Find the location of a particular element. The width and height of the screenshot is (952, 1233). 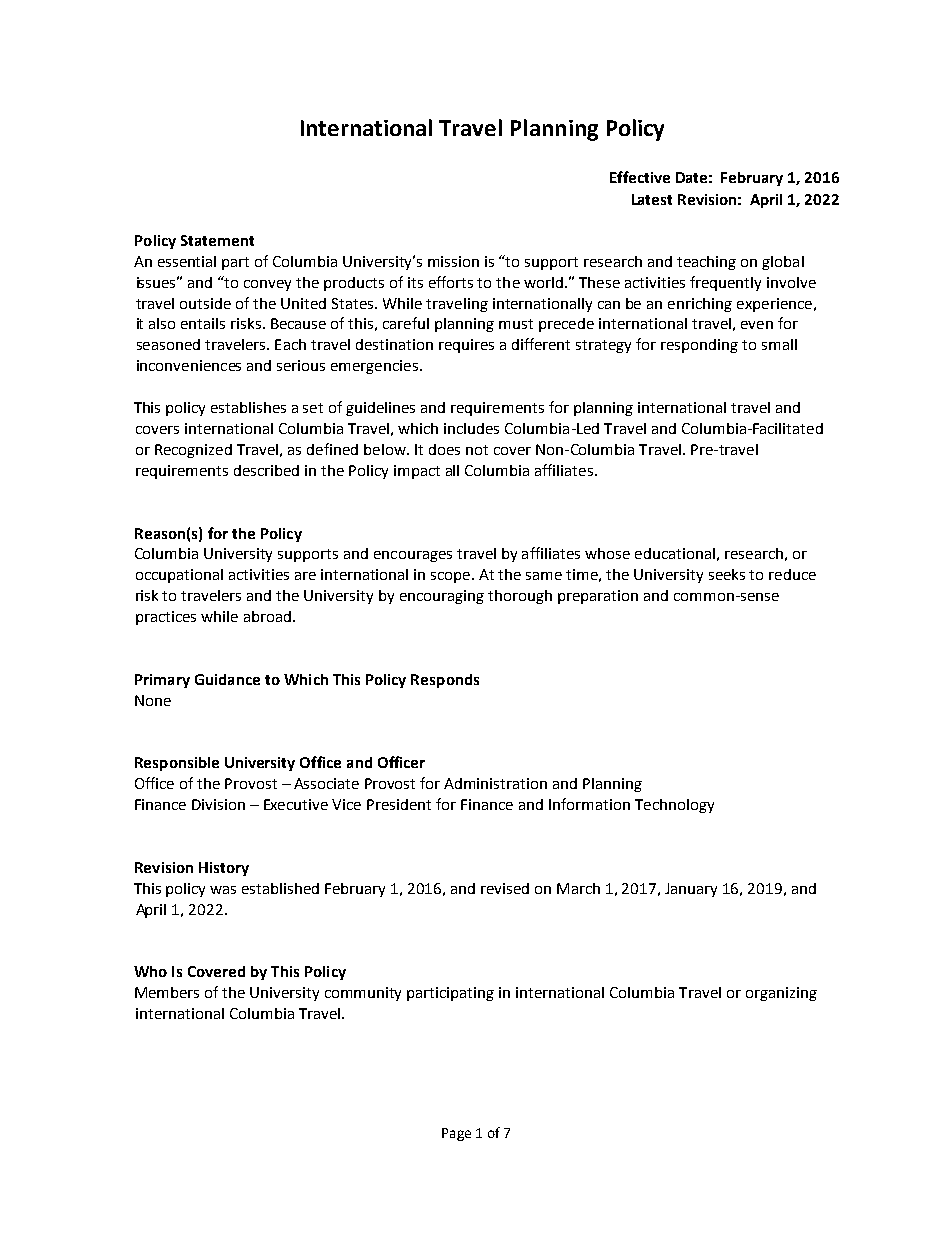

Members is located at coordinates (167, 992).
